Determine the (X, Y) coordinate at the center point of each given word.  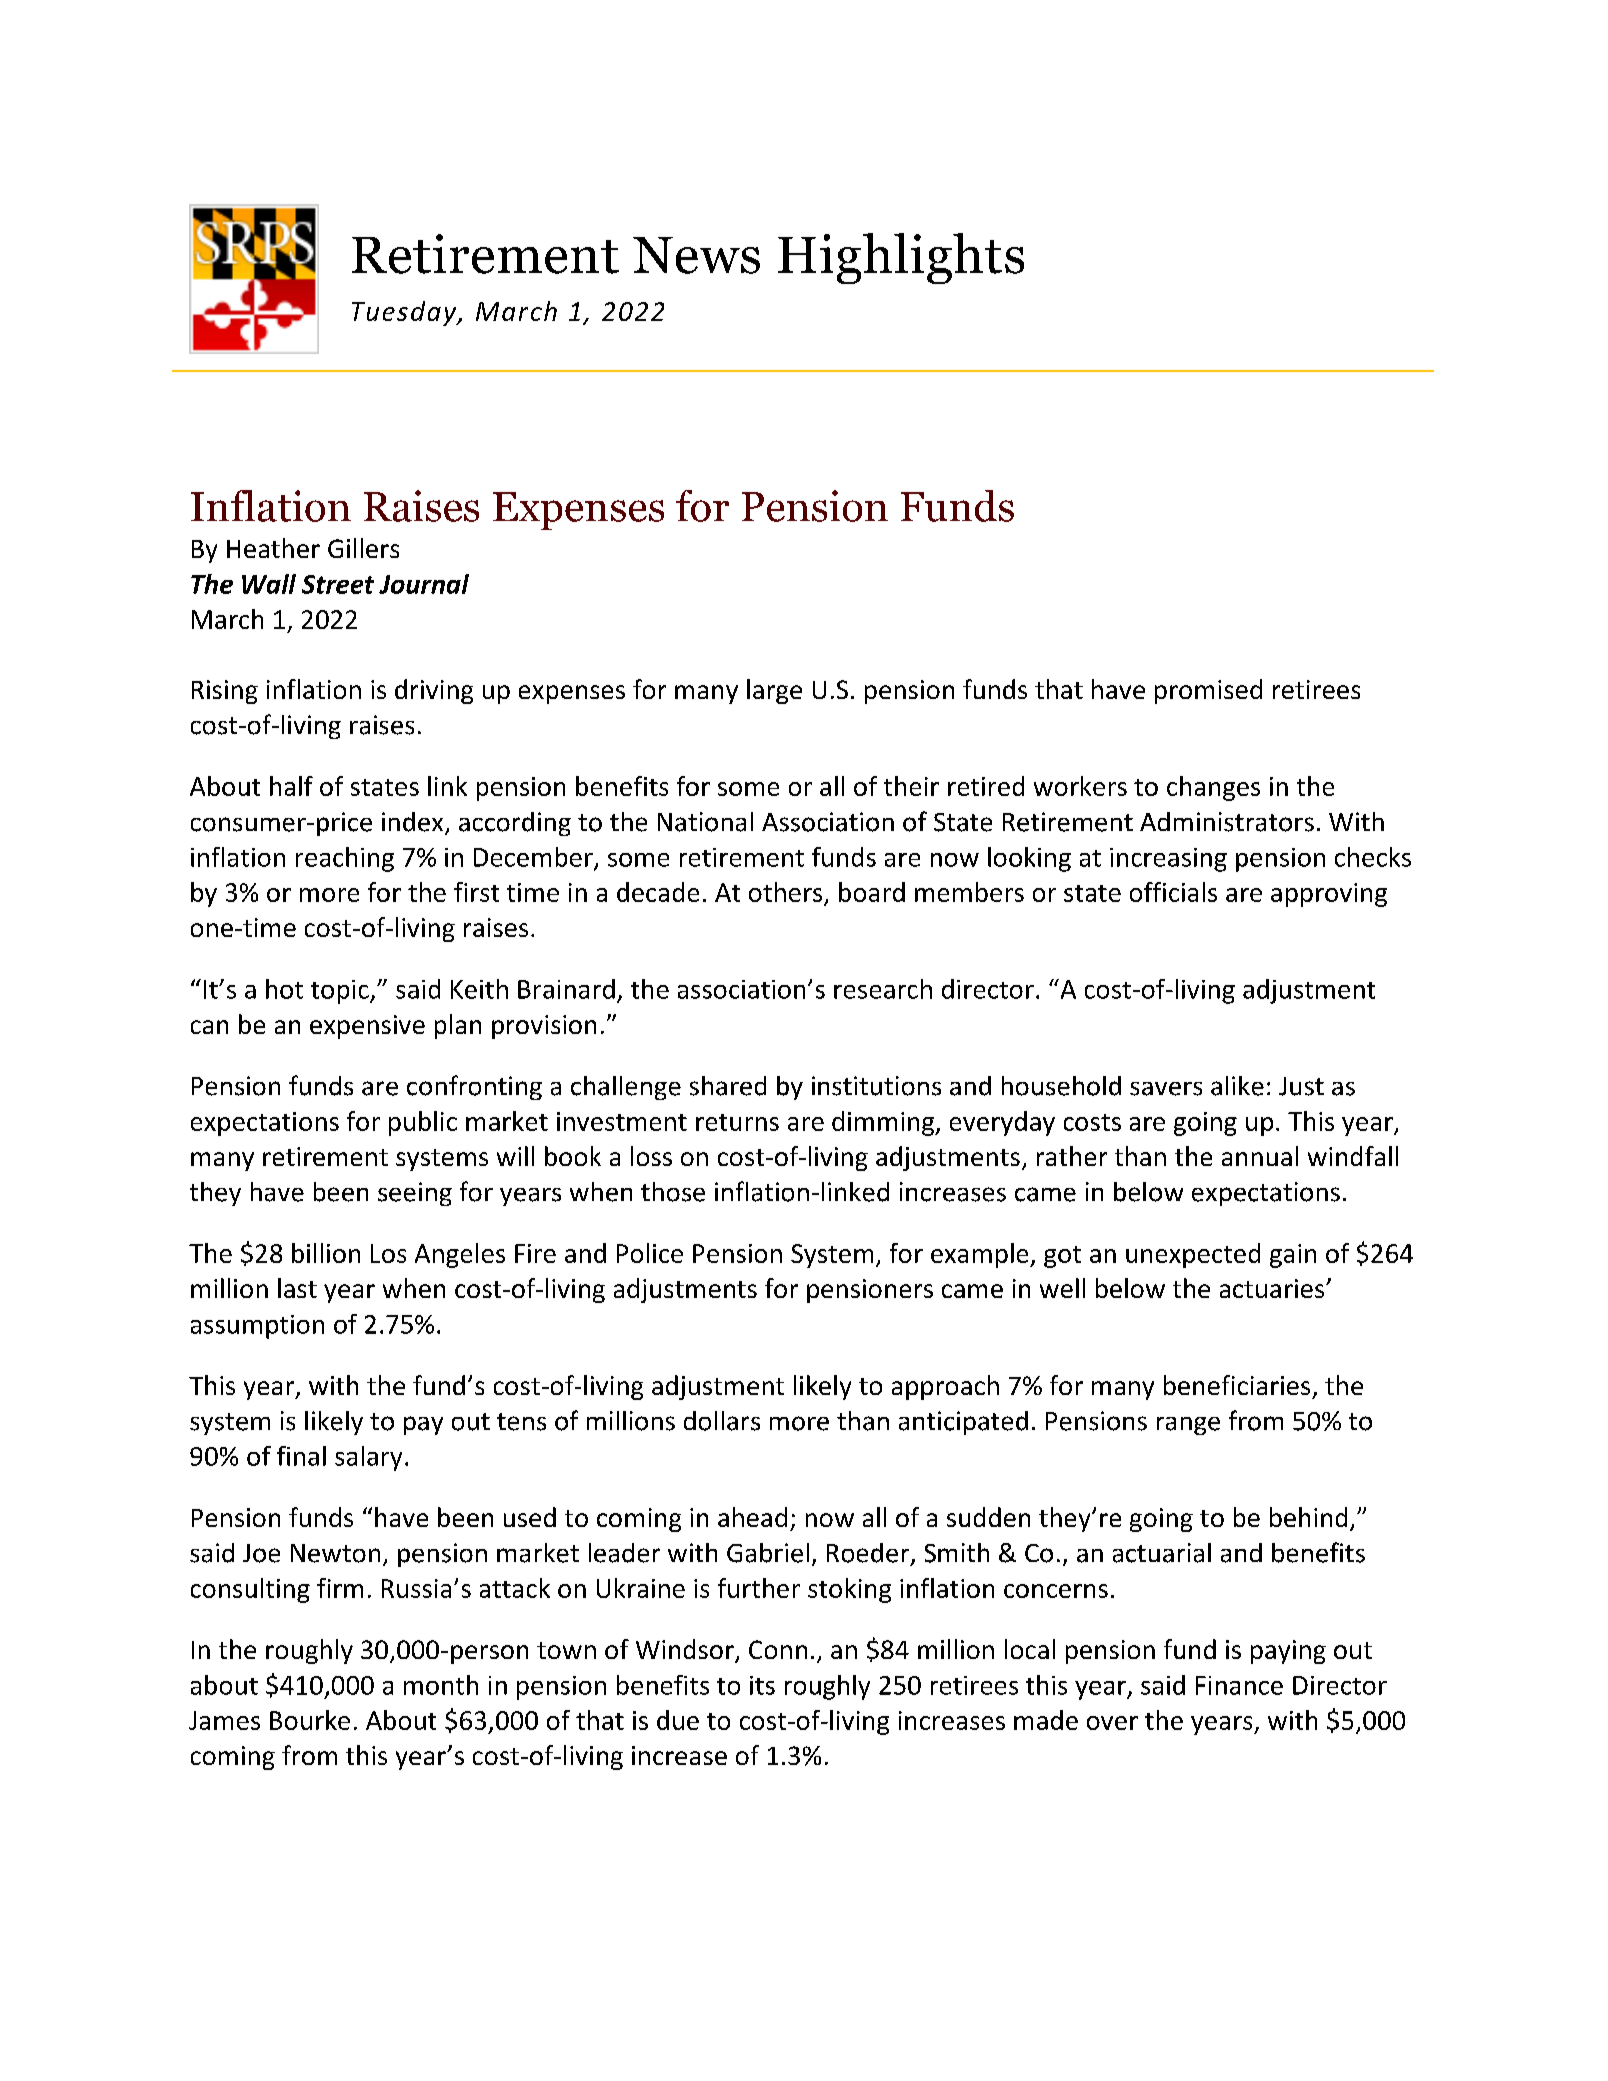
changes (1213, 788)
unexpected (1193, 1255)
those (673, 1192)
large (774, 691)
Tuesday (405, 313)
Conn (778, 1649)
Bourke (310, 1720)
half (291, 786)
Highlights (901, 258)
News (696, 255)
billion (326, 1253)
